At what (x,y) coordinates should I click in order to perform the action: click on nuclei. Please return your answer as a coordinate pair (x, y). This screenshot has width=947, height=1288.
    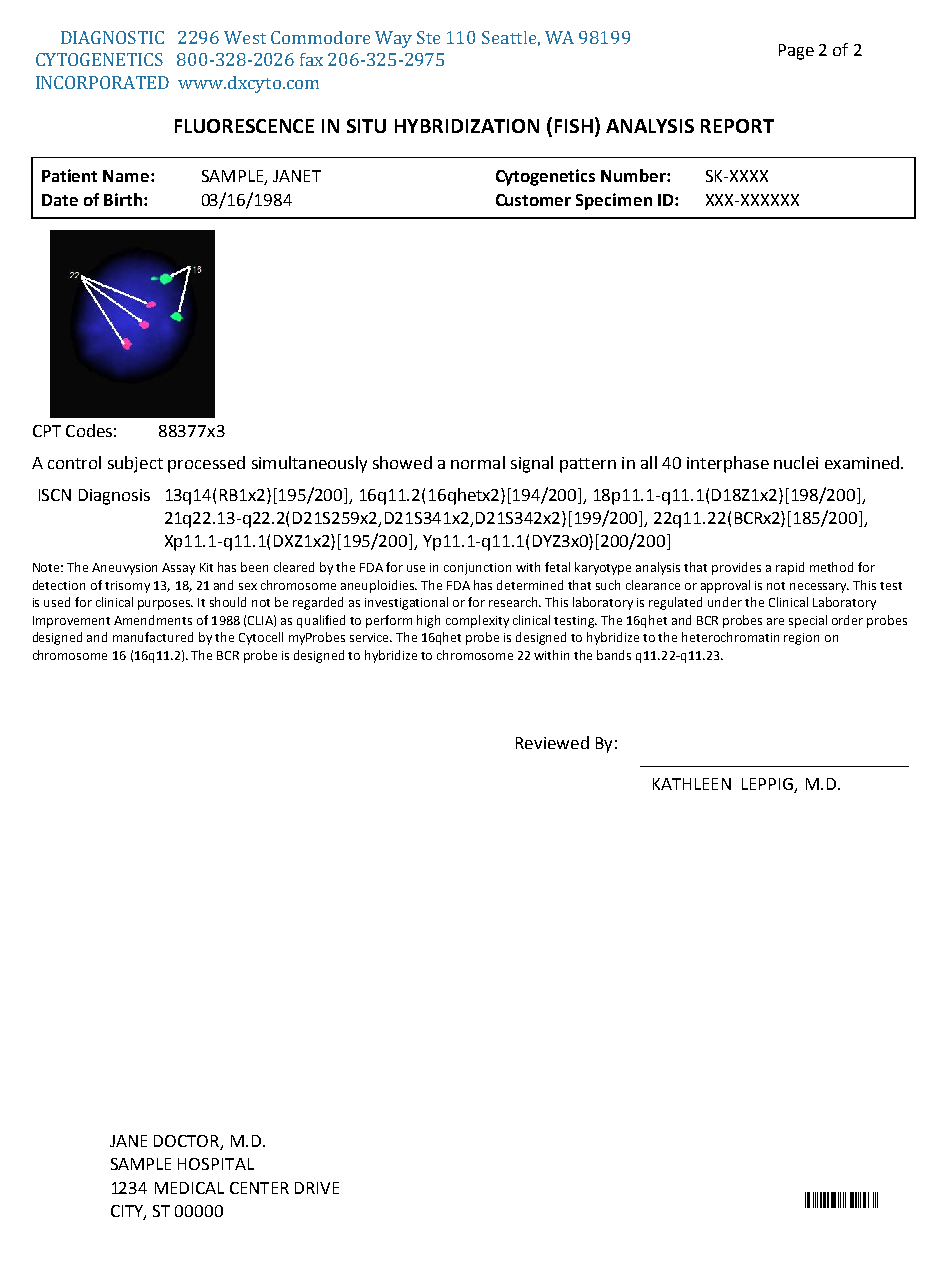
    Looking at the image, I should click on (796, 462).
